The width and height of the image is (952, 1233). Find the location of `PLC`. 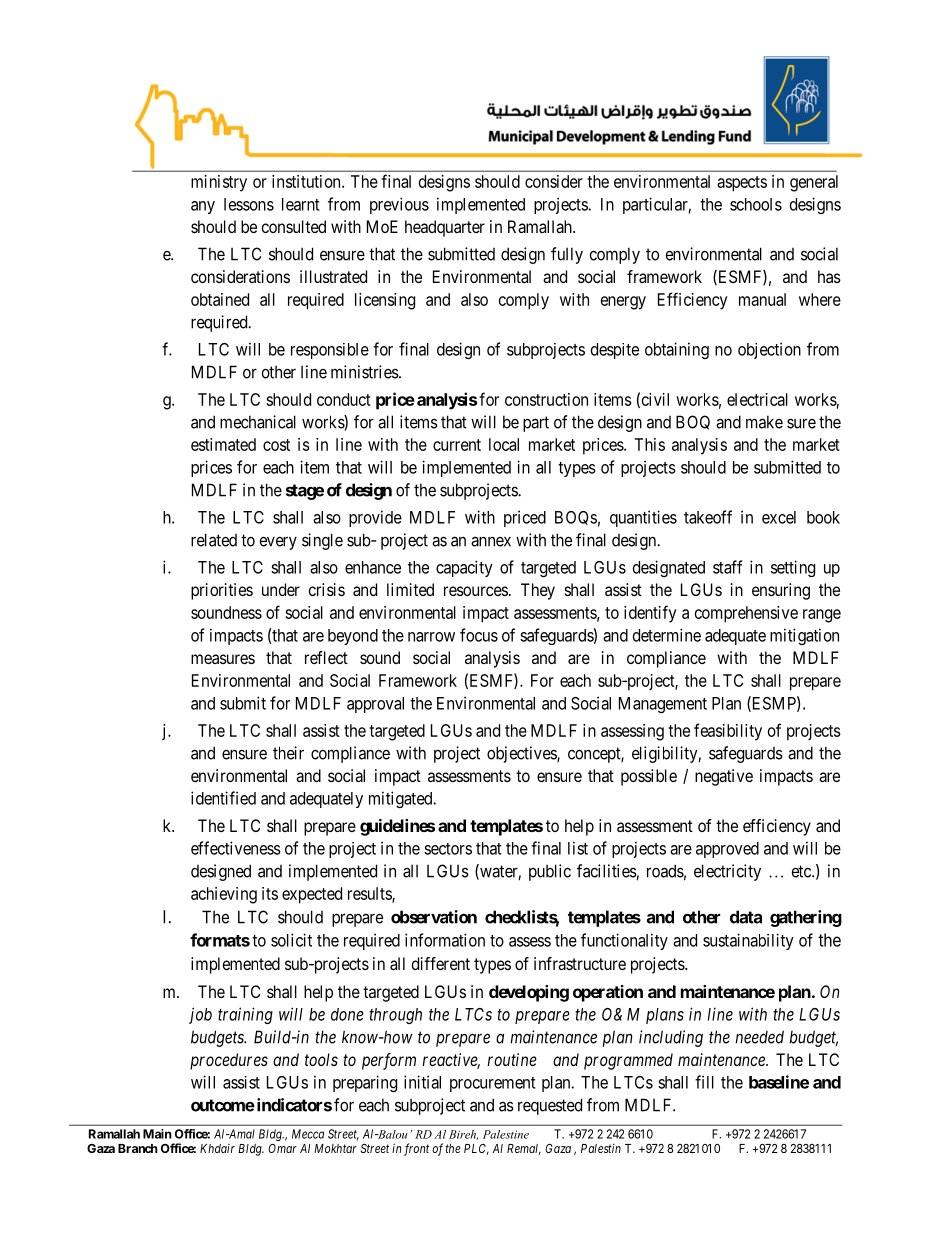

PLC is located at coordinates (476, 1149).
